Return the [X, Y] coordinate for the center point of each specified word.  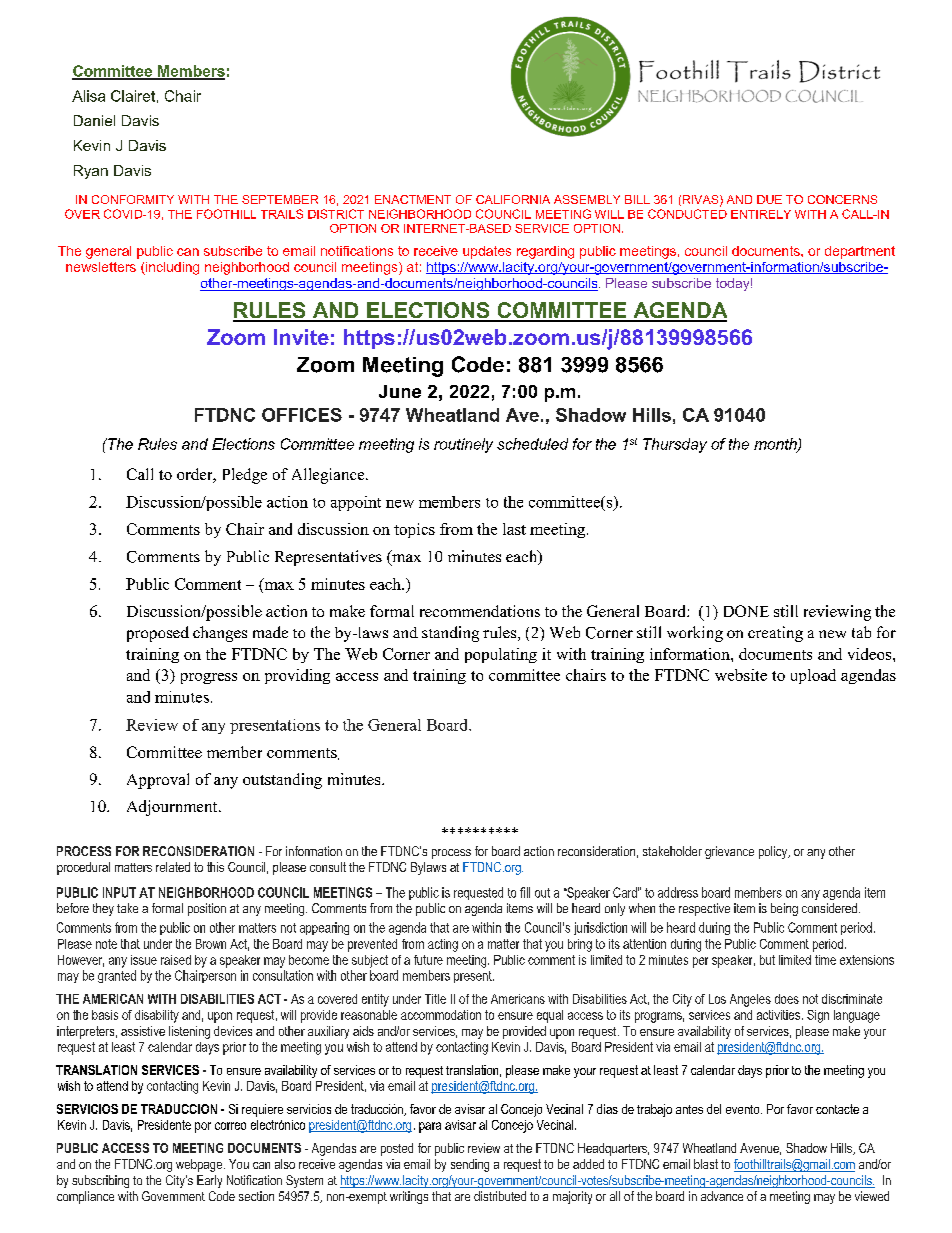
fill [525, 892]
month [776, 445]
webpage [200, 1165]
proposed [158, 634]
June [400, 391]
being [784, 909]
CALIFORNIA [513, 199]
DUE [769, 199]
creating [775, 634]
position [207, 909]
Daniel [94, 120]
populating [501, 655]
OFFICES [302, 415]
